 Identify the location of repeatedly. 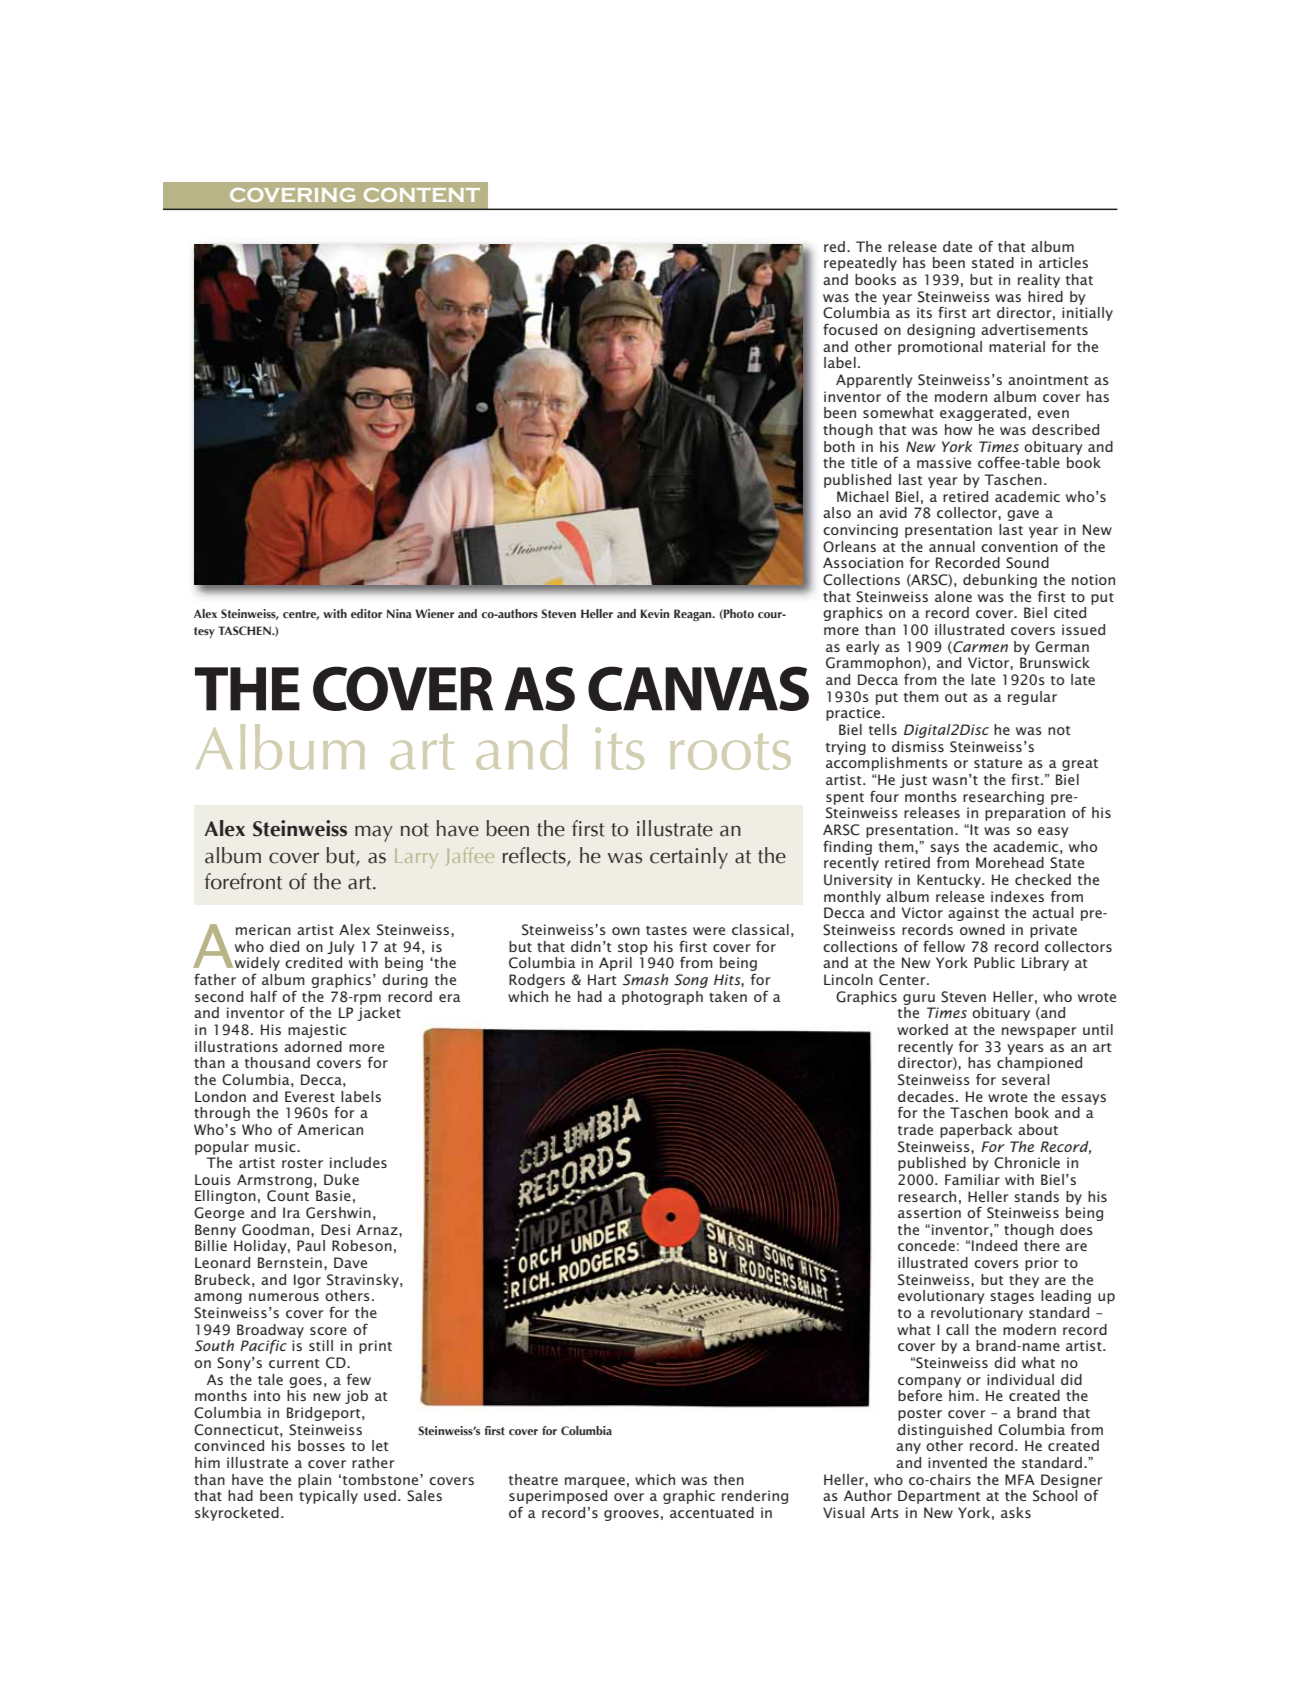
(860, 264).
